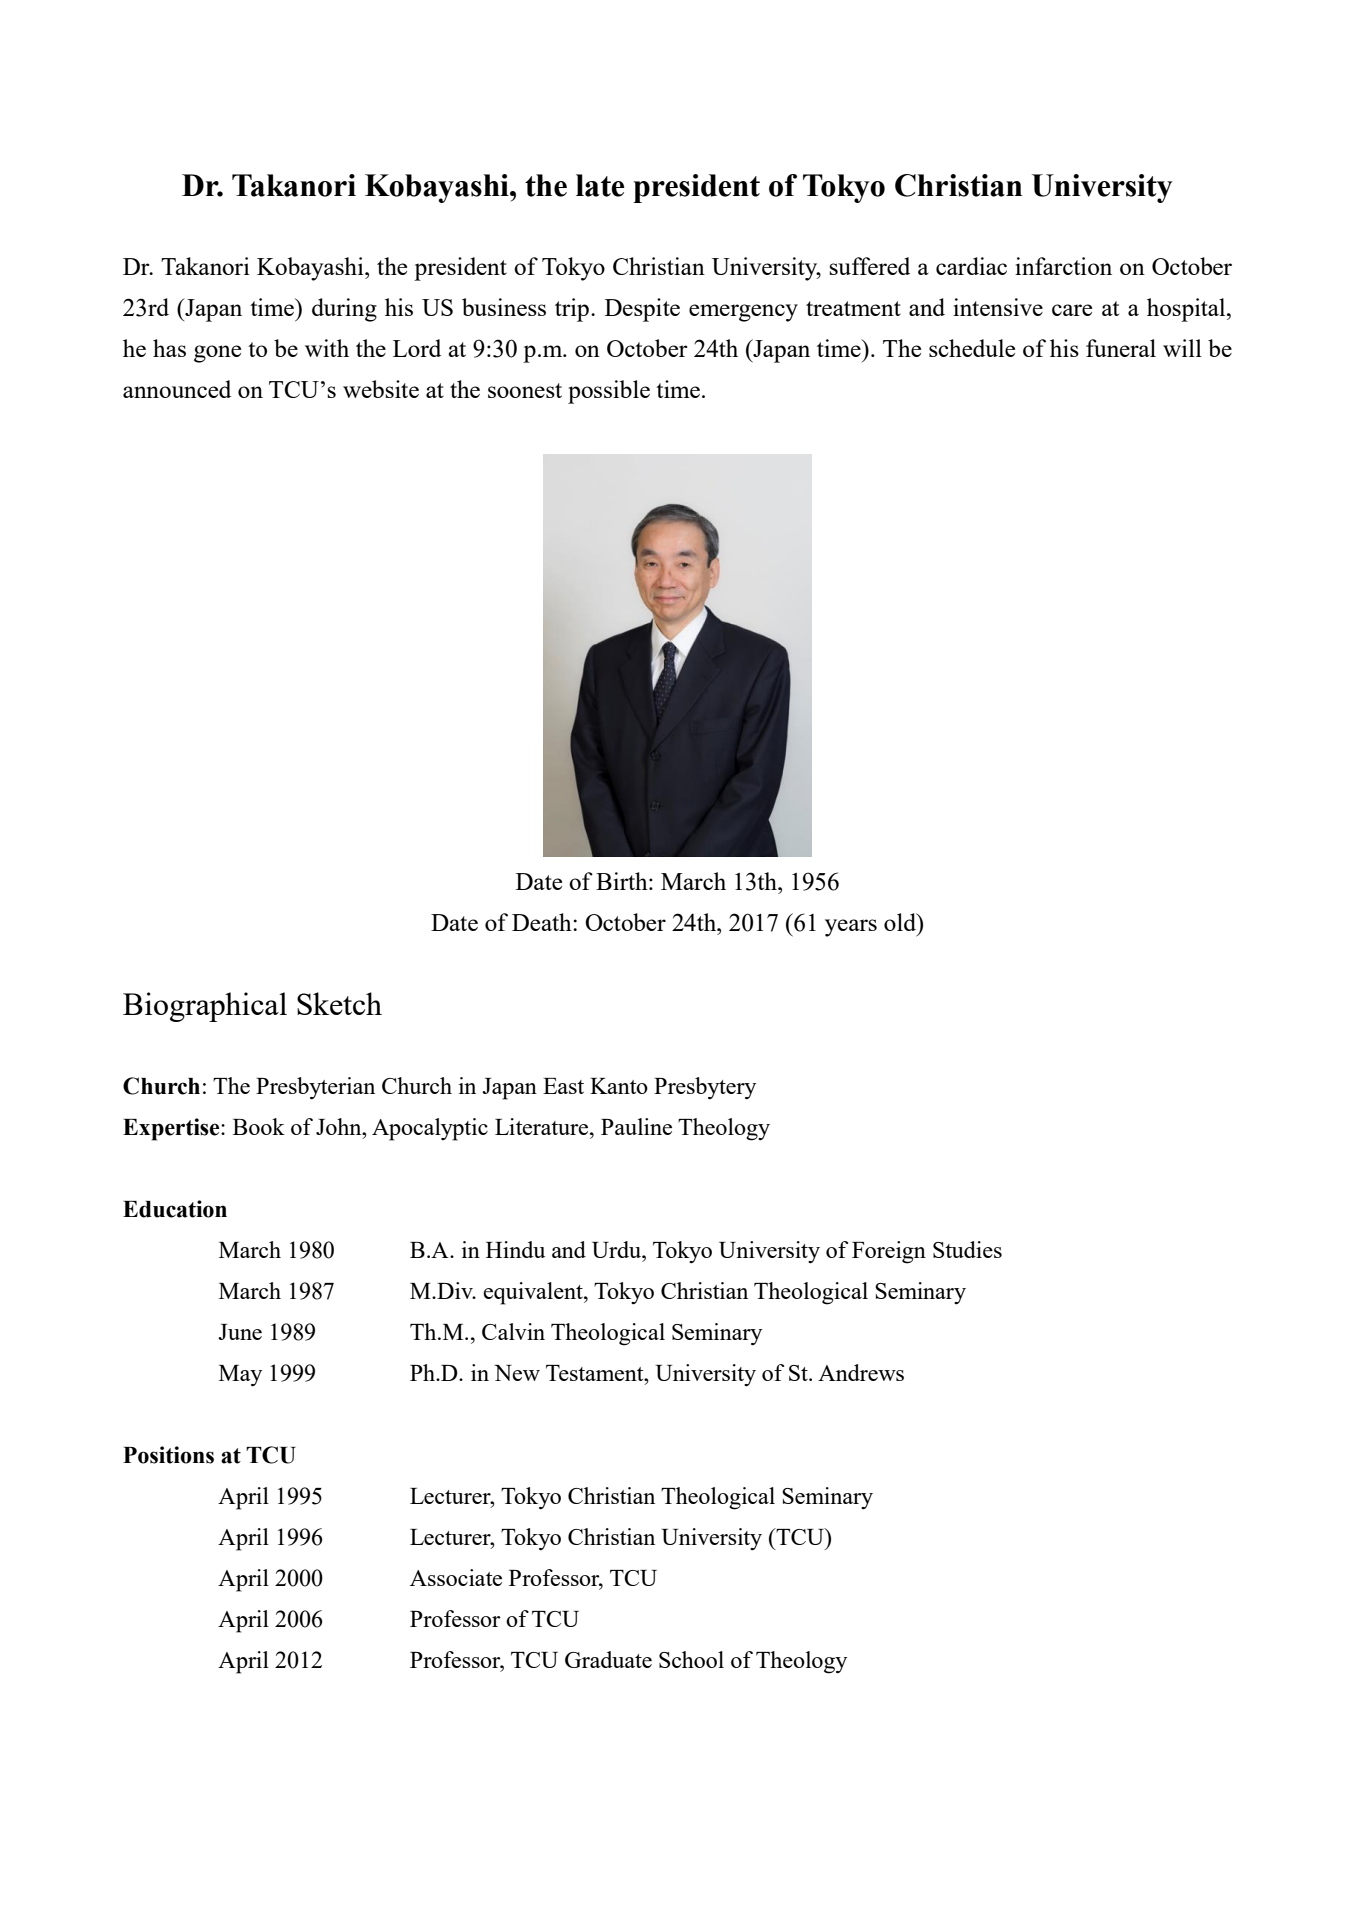 The image size is (1355, 1916). I want to click on Studies, so click(967, 1249).
